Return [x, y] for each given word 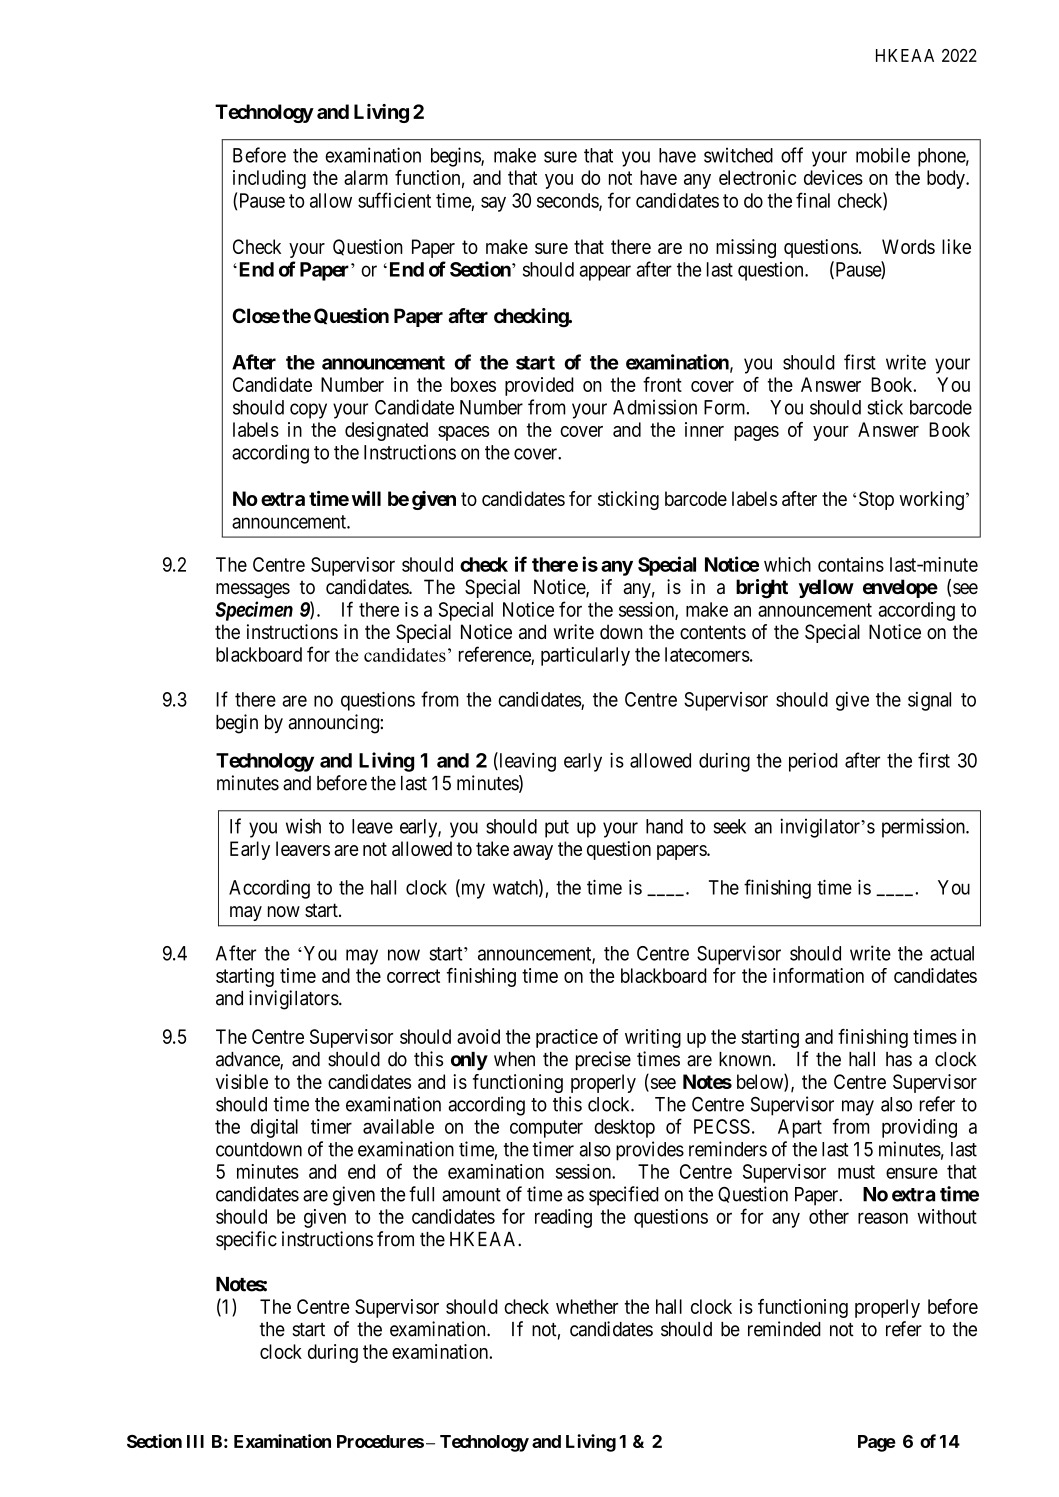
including [269, 179]
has [899, 1059]
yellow [826, 588]
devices [833, 177]
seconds [568, 201]
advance [248, 1060]
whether [587, 1306]
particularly [585, 656]
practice [567, 1038]
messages [253, 590]
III [195, 1441]
